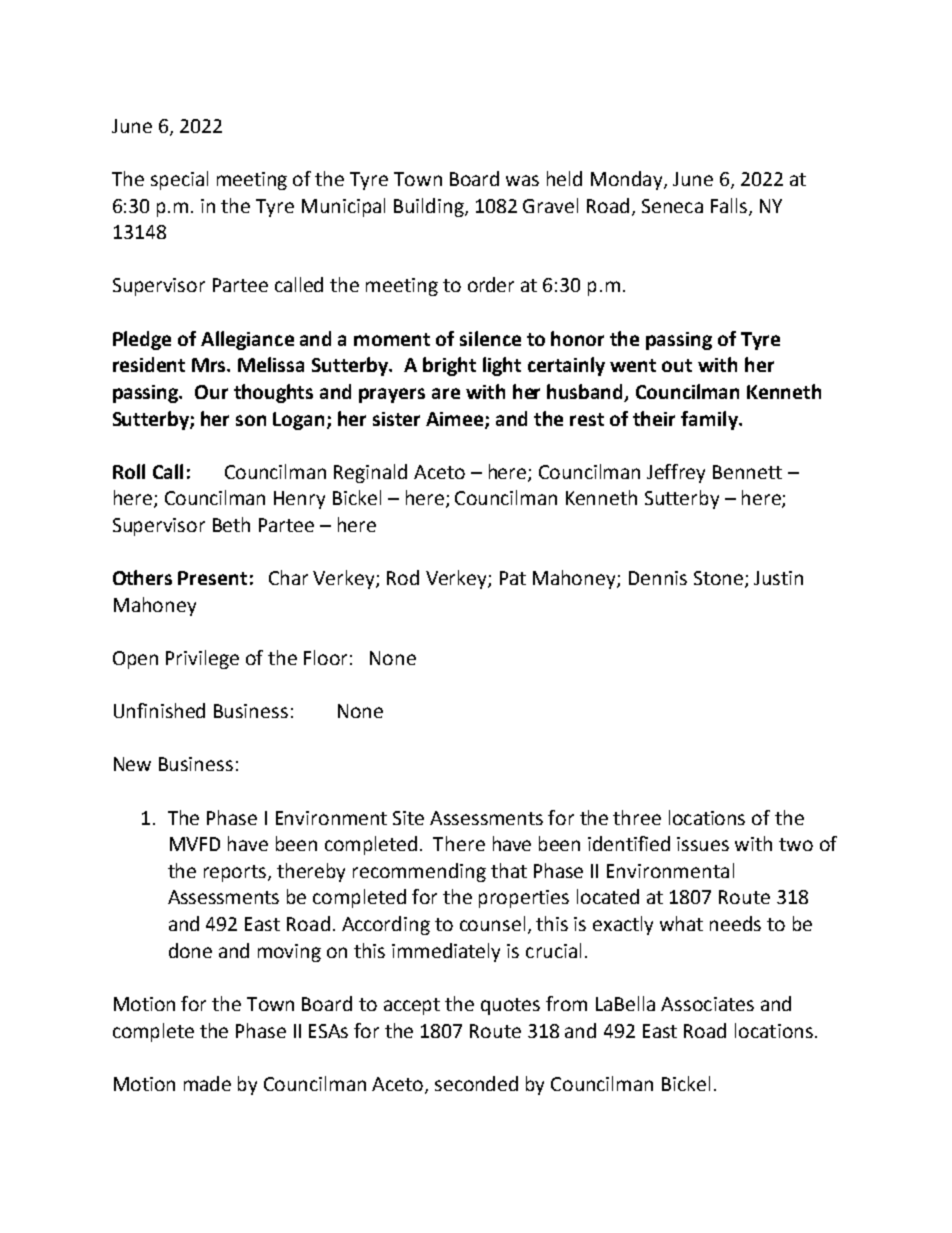  I want to click on seconded, so click(476, 1083).
